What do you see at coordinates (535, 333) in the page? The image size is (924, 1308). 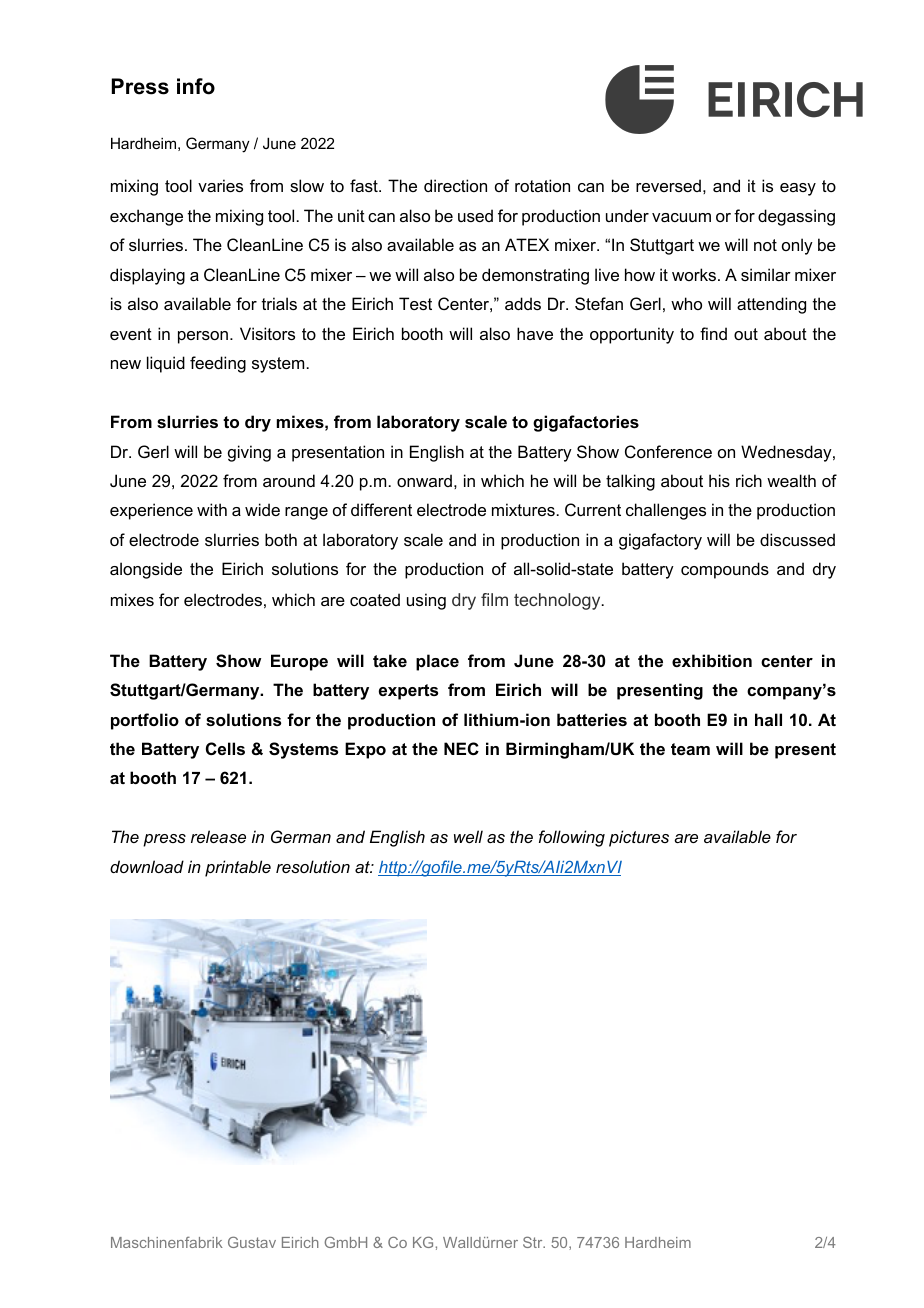 I see `have` at bounding box center [535, 333].
